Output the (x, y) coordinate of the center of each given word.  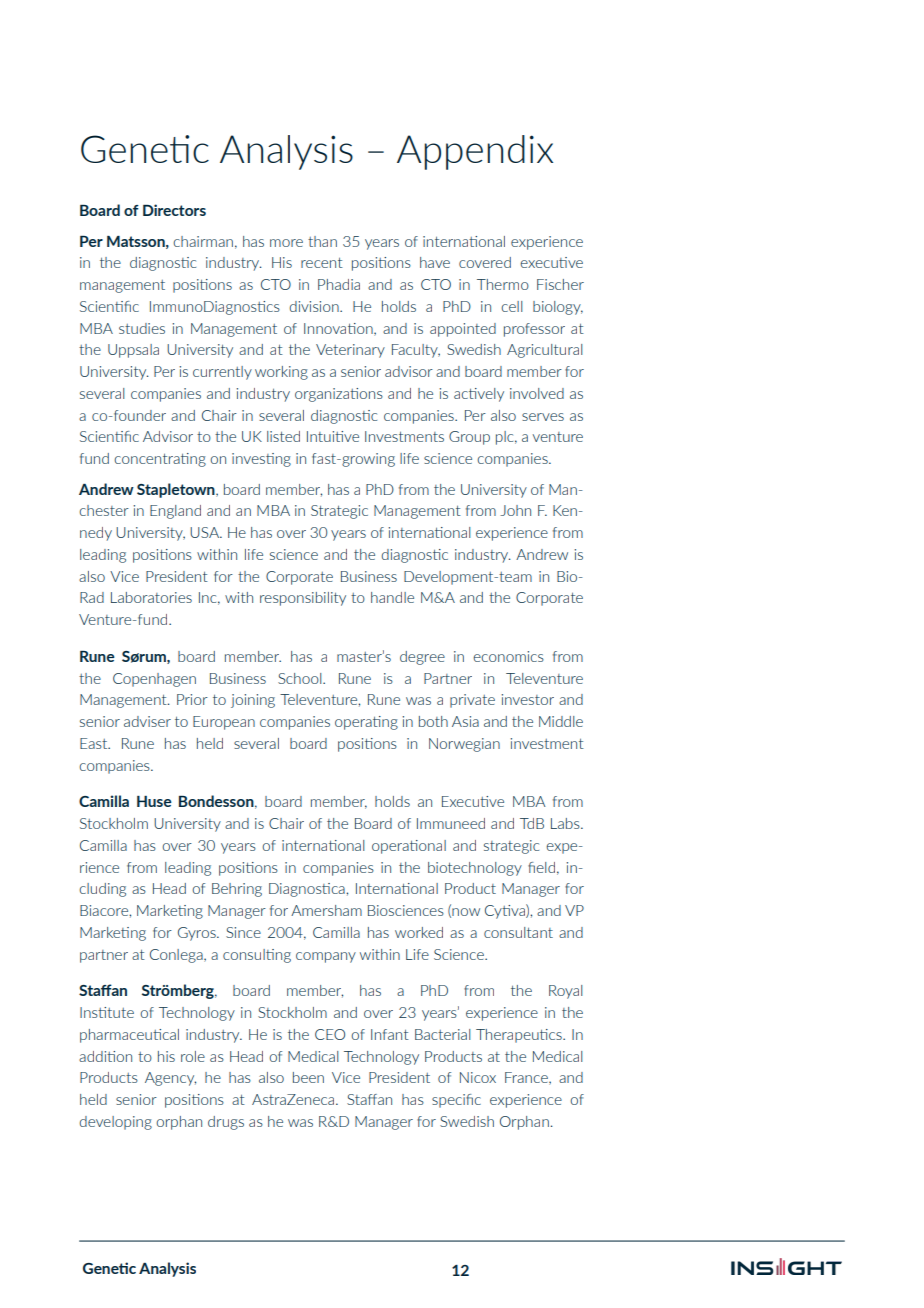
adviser (147, 721)
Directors (174, 210)
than (322, 241)
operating (366, 723)
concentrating (160, 460)
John (515, 510)
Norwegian (464, 745)
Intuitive (333, 436)
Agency (170, 1079)
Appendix (475, 152)
